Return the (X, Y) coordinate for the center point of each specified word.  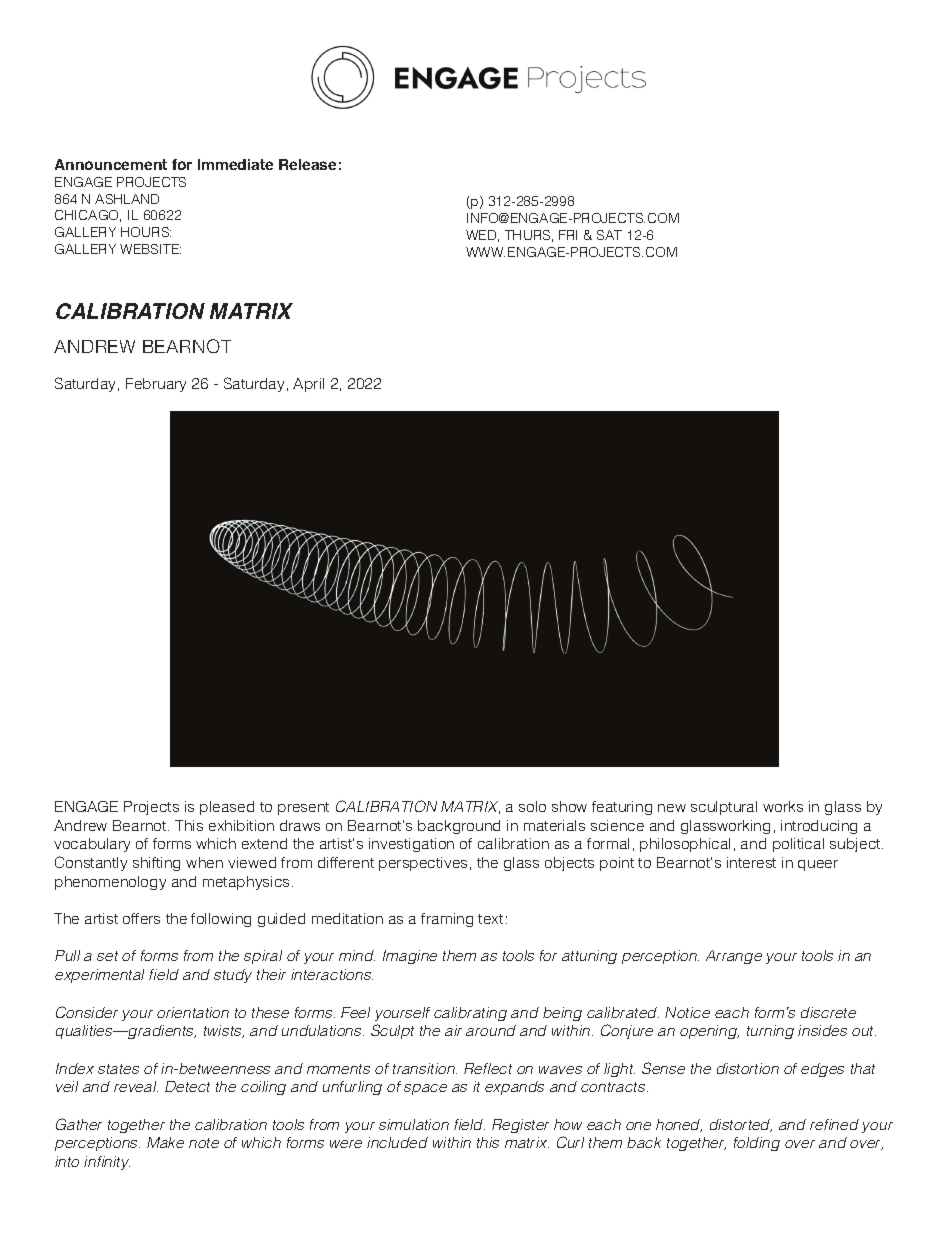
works (783, 806)
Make (165, 1142)
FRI (568, 235)
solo (532, 806)
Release (307, 164)
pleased (227, 808)
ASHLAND (127, 199)
